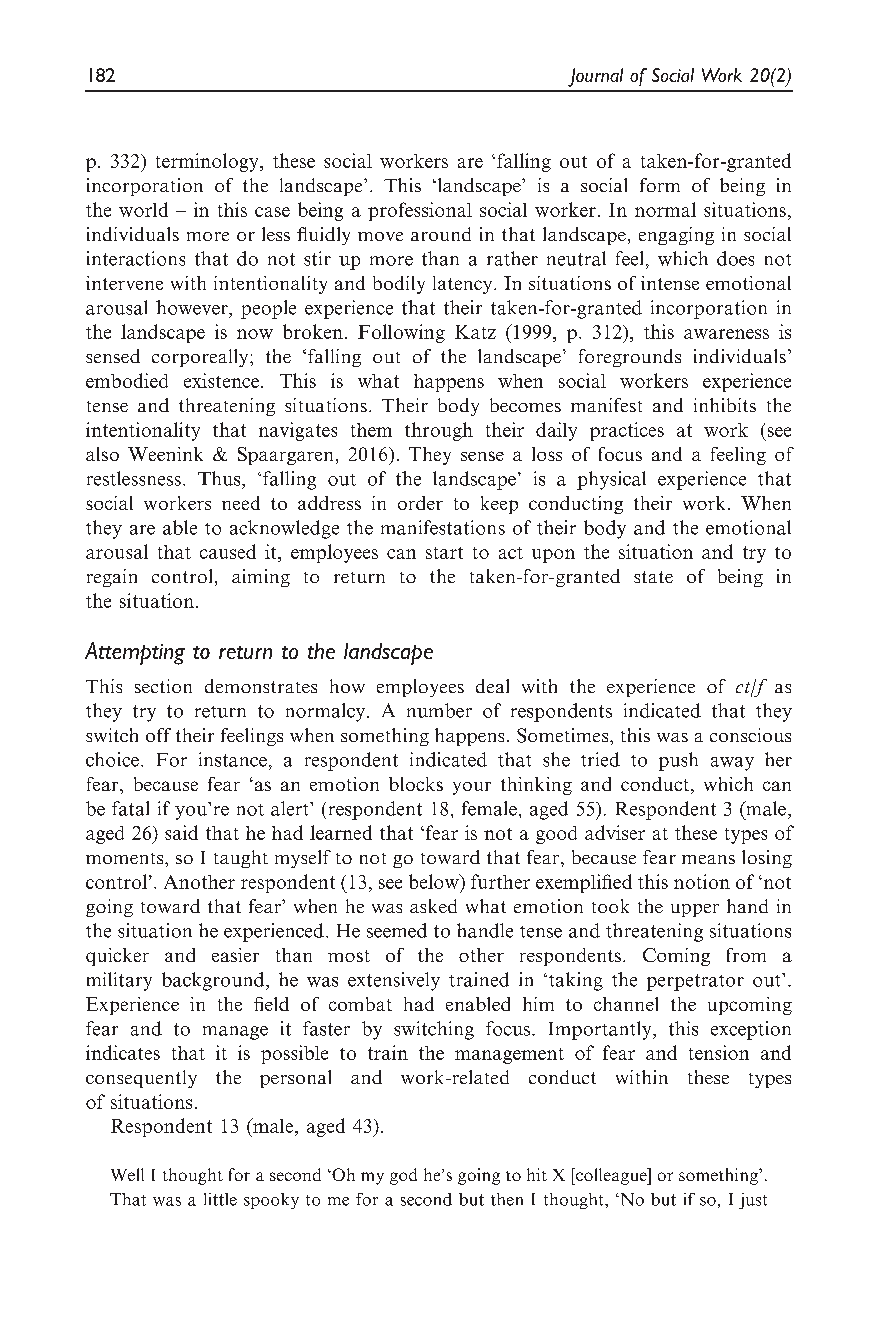 The image size is (889, 1334). What do you see at coordinates (208, 162) in the screenshot?
I see `terminology` at bounding box center [208, 162].
